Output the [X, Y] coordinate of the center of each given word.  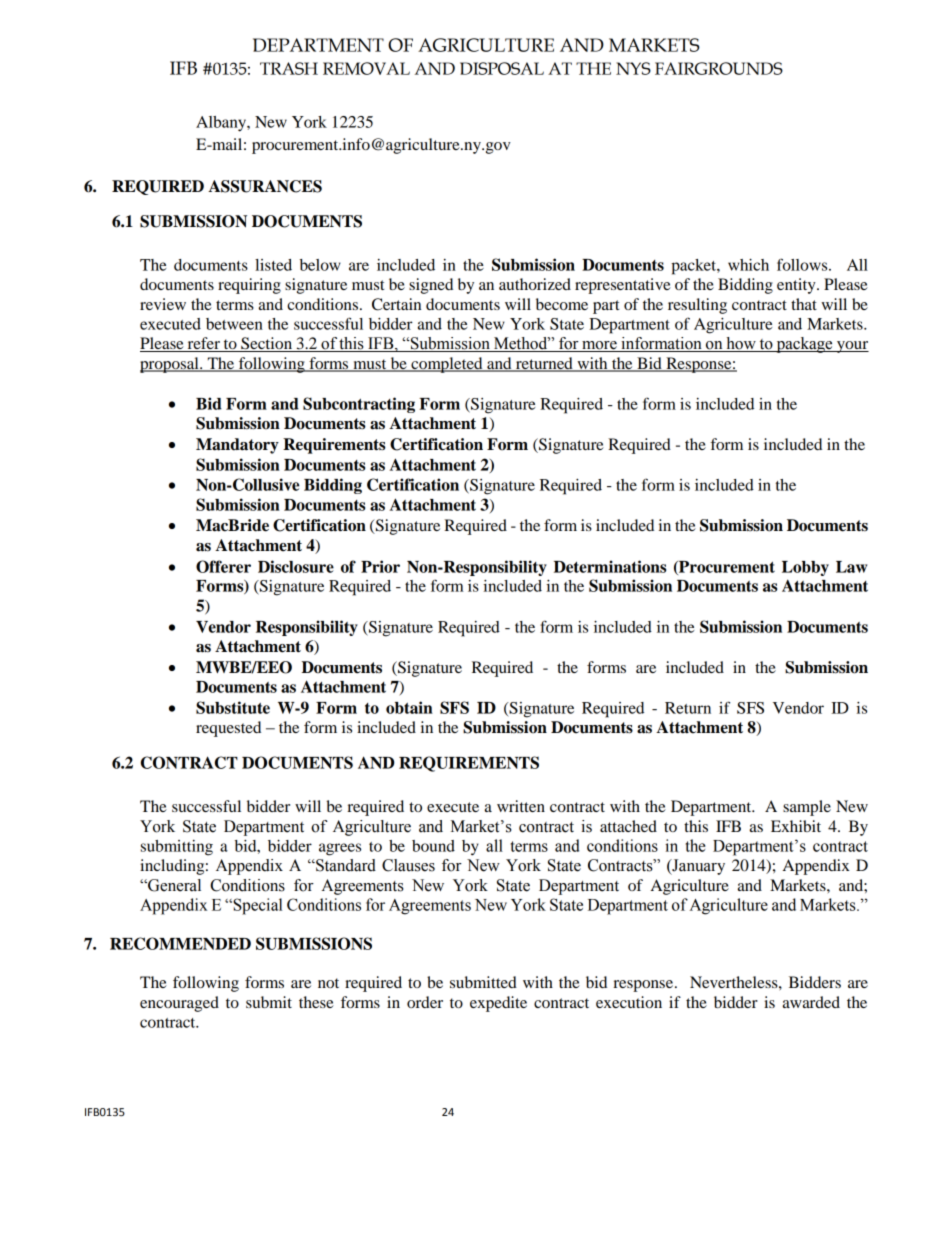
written [521, 806]
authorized [535, 284]
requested [228, 729]
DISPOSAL [502, 68]
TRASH [289, 68]
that [804, 304]
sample [807, 808]
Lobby [805, 568]
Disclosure [296, 566]
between [234, 324]
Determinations [610, 566]
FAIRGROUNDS [719, 68]
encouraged [179, 1004]
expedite [498, 1004]
